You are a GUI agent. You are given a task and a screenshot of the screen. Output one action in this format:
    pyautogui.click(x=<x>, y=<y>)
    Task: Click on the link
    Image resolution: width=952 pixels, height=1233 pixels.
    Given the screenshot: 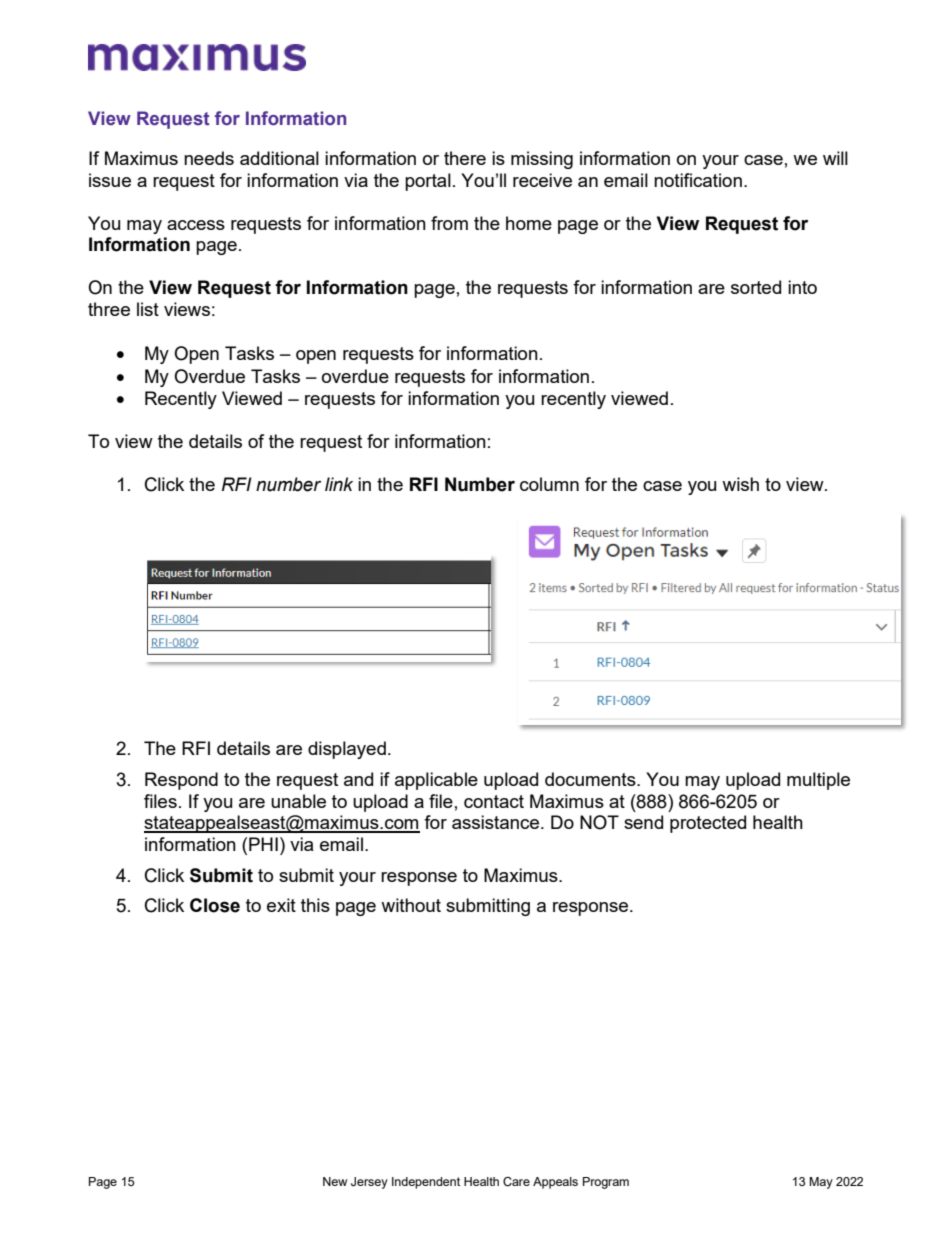 What is the action you would take?
    pyautogui.click(x=339, y=484)
